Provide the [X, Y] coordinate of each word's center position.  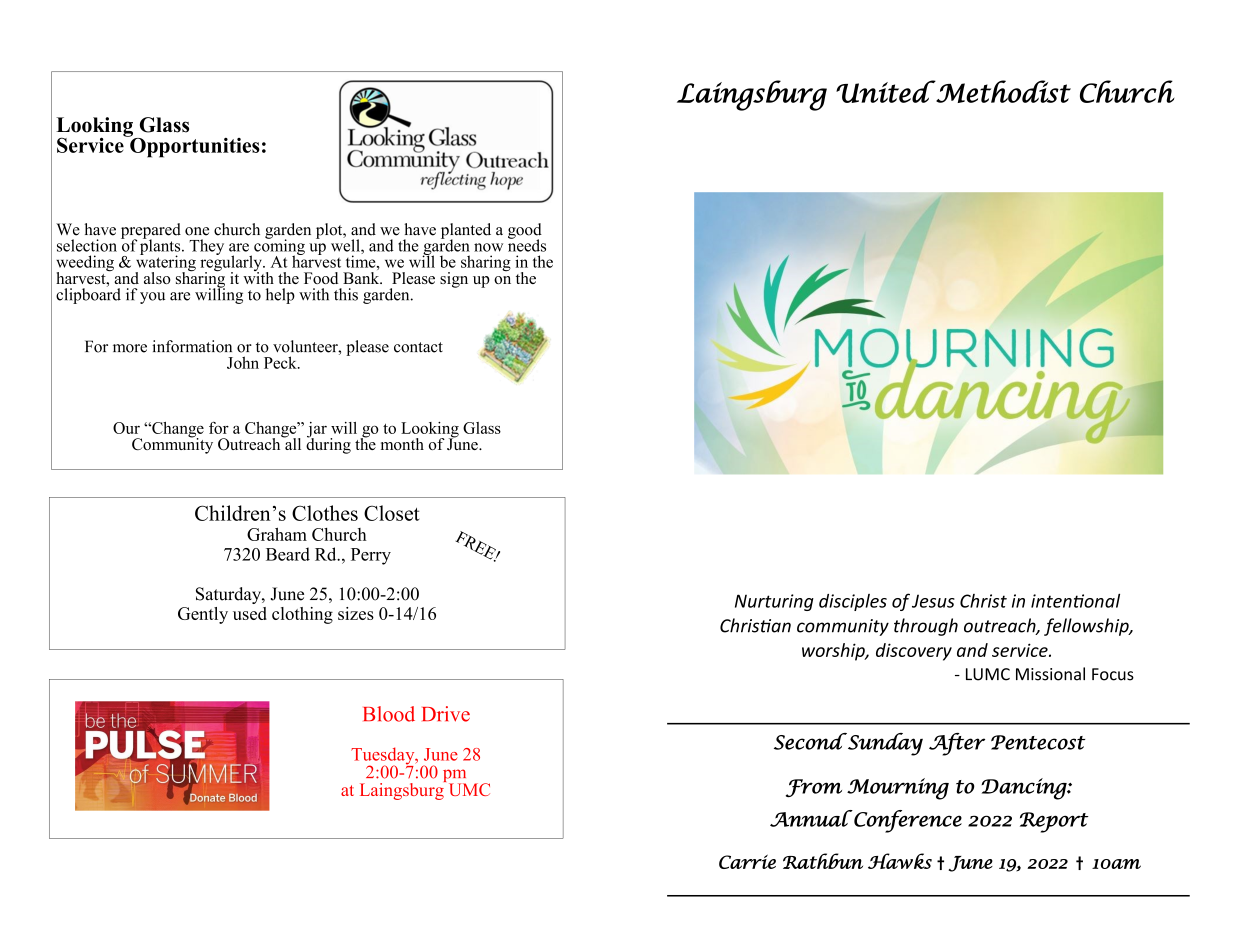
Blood [389, 714]
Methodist [1002, 91]
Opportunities [194, 146]
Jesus [933, 601]
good [525, 232]
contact [418, 347]
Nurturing [774, 602]
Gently [203, 615]
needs [527, 244]
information [192, 346]
